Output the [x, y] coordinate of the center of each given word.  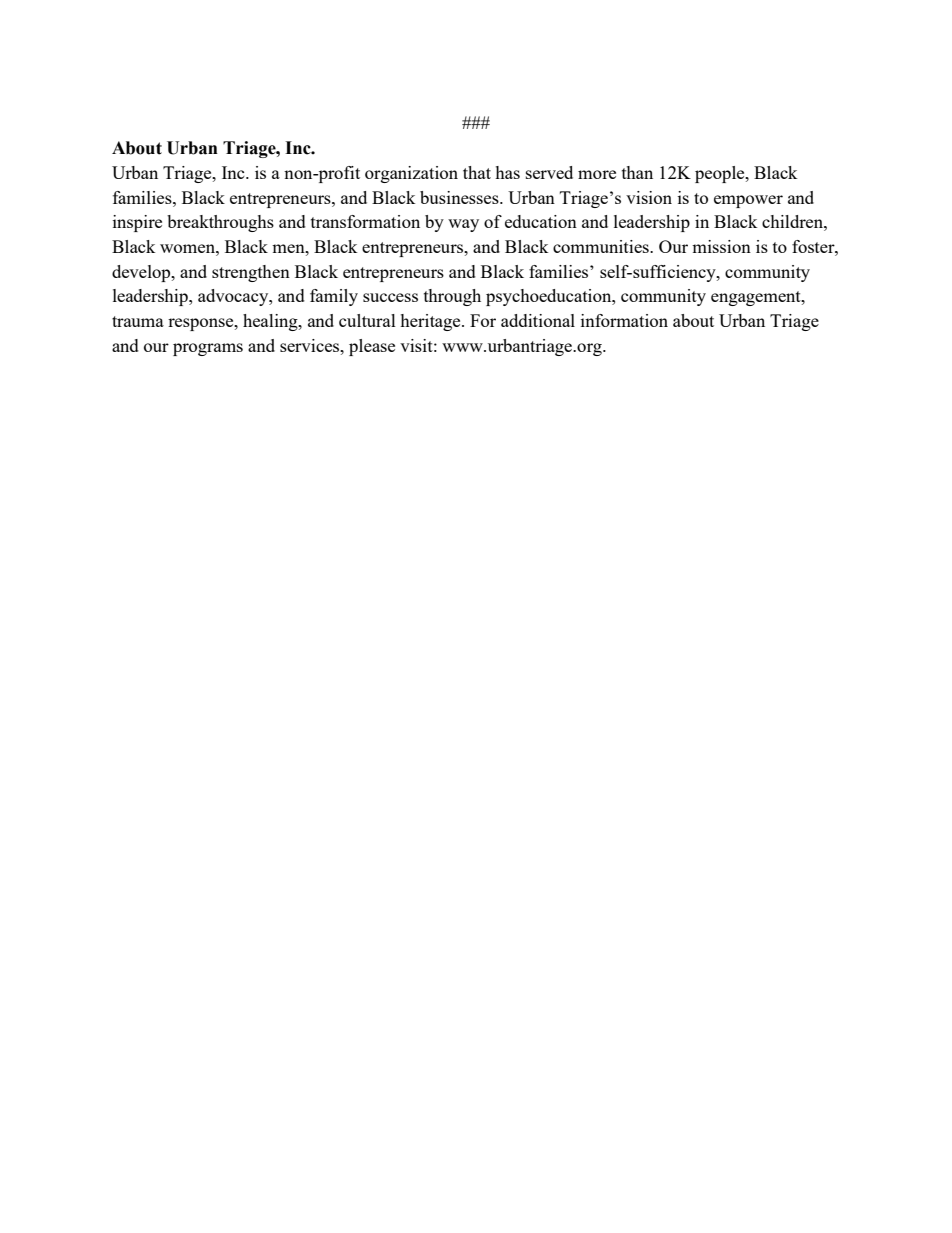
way [463, 225]
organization [411, 174]
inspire [137, 223]
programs [208, 349]
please [372, 347]
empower [748, 201]
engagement [757, 298]
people [721, 174]
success [390, 297]
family [334, 297]
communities [602, 246]
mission [721, 246]
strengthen [251, 273]
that [477, 172]
